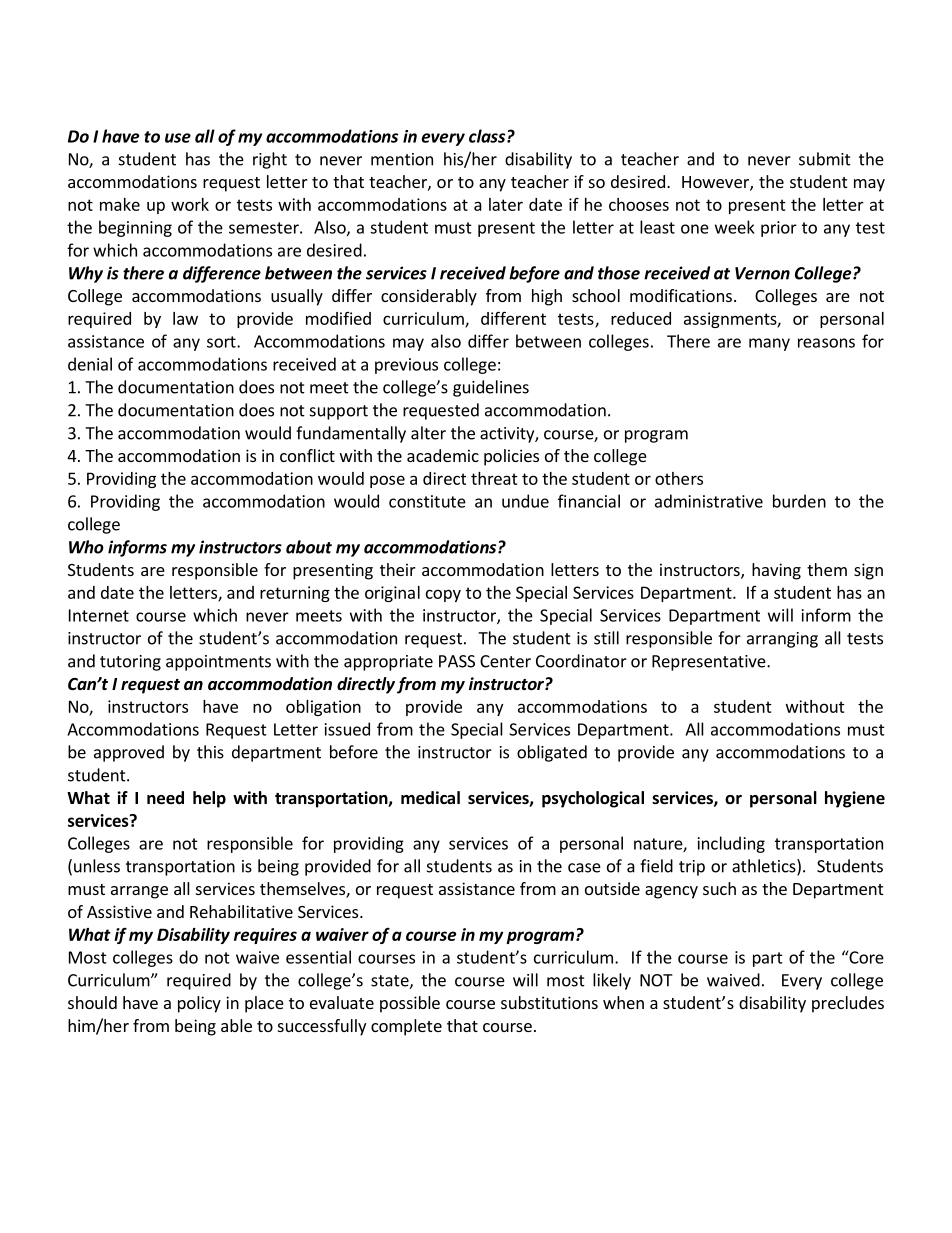  What do you see at coordinates (776, 571) in the screenshot?
I see `having` at bounding box center [776, 571].
